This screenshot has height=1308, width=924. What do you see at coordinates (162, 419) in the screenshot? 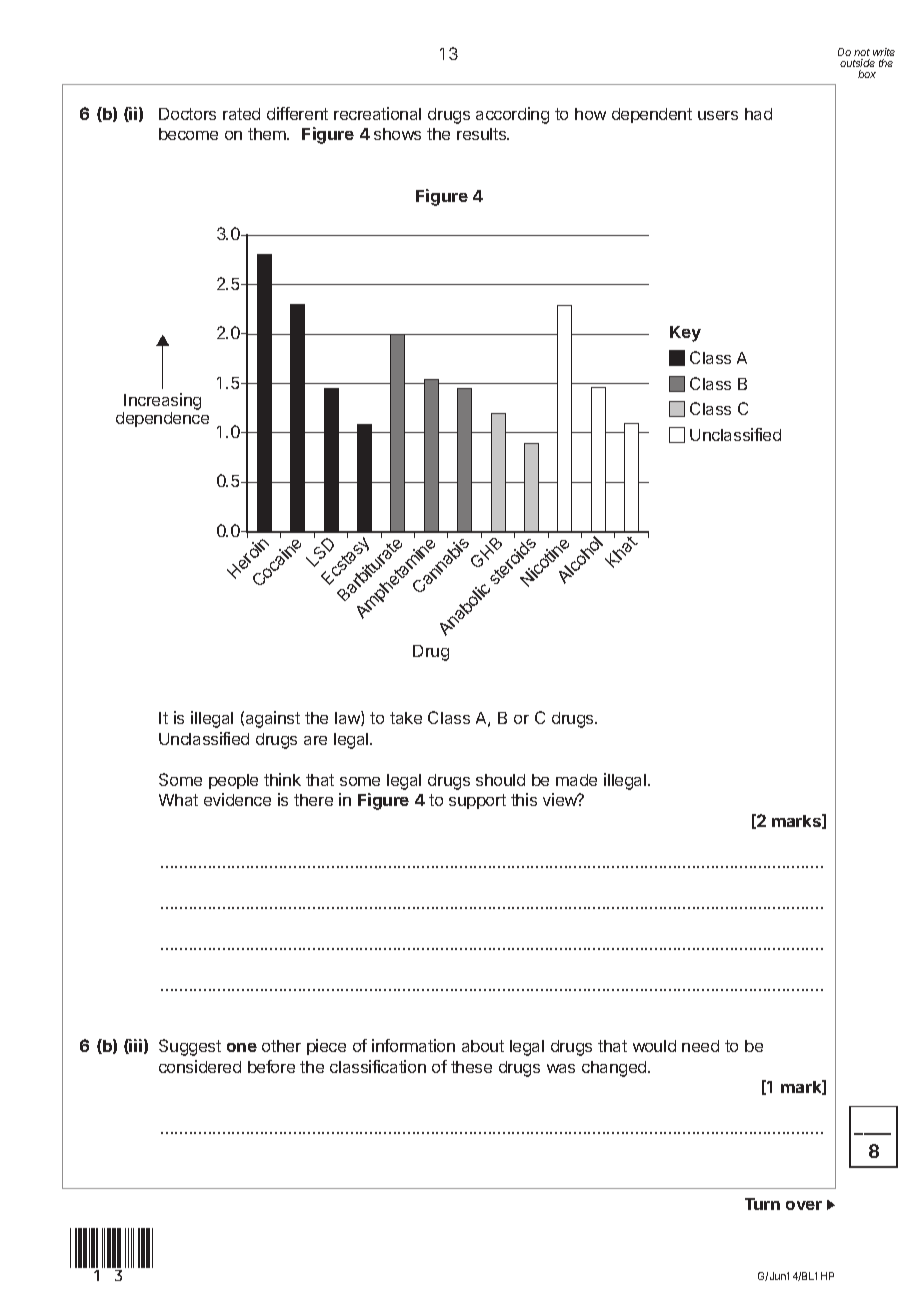
I see `dependence` at bounding box center [162, 419].
